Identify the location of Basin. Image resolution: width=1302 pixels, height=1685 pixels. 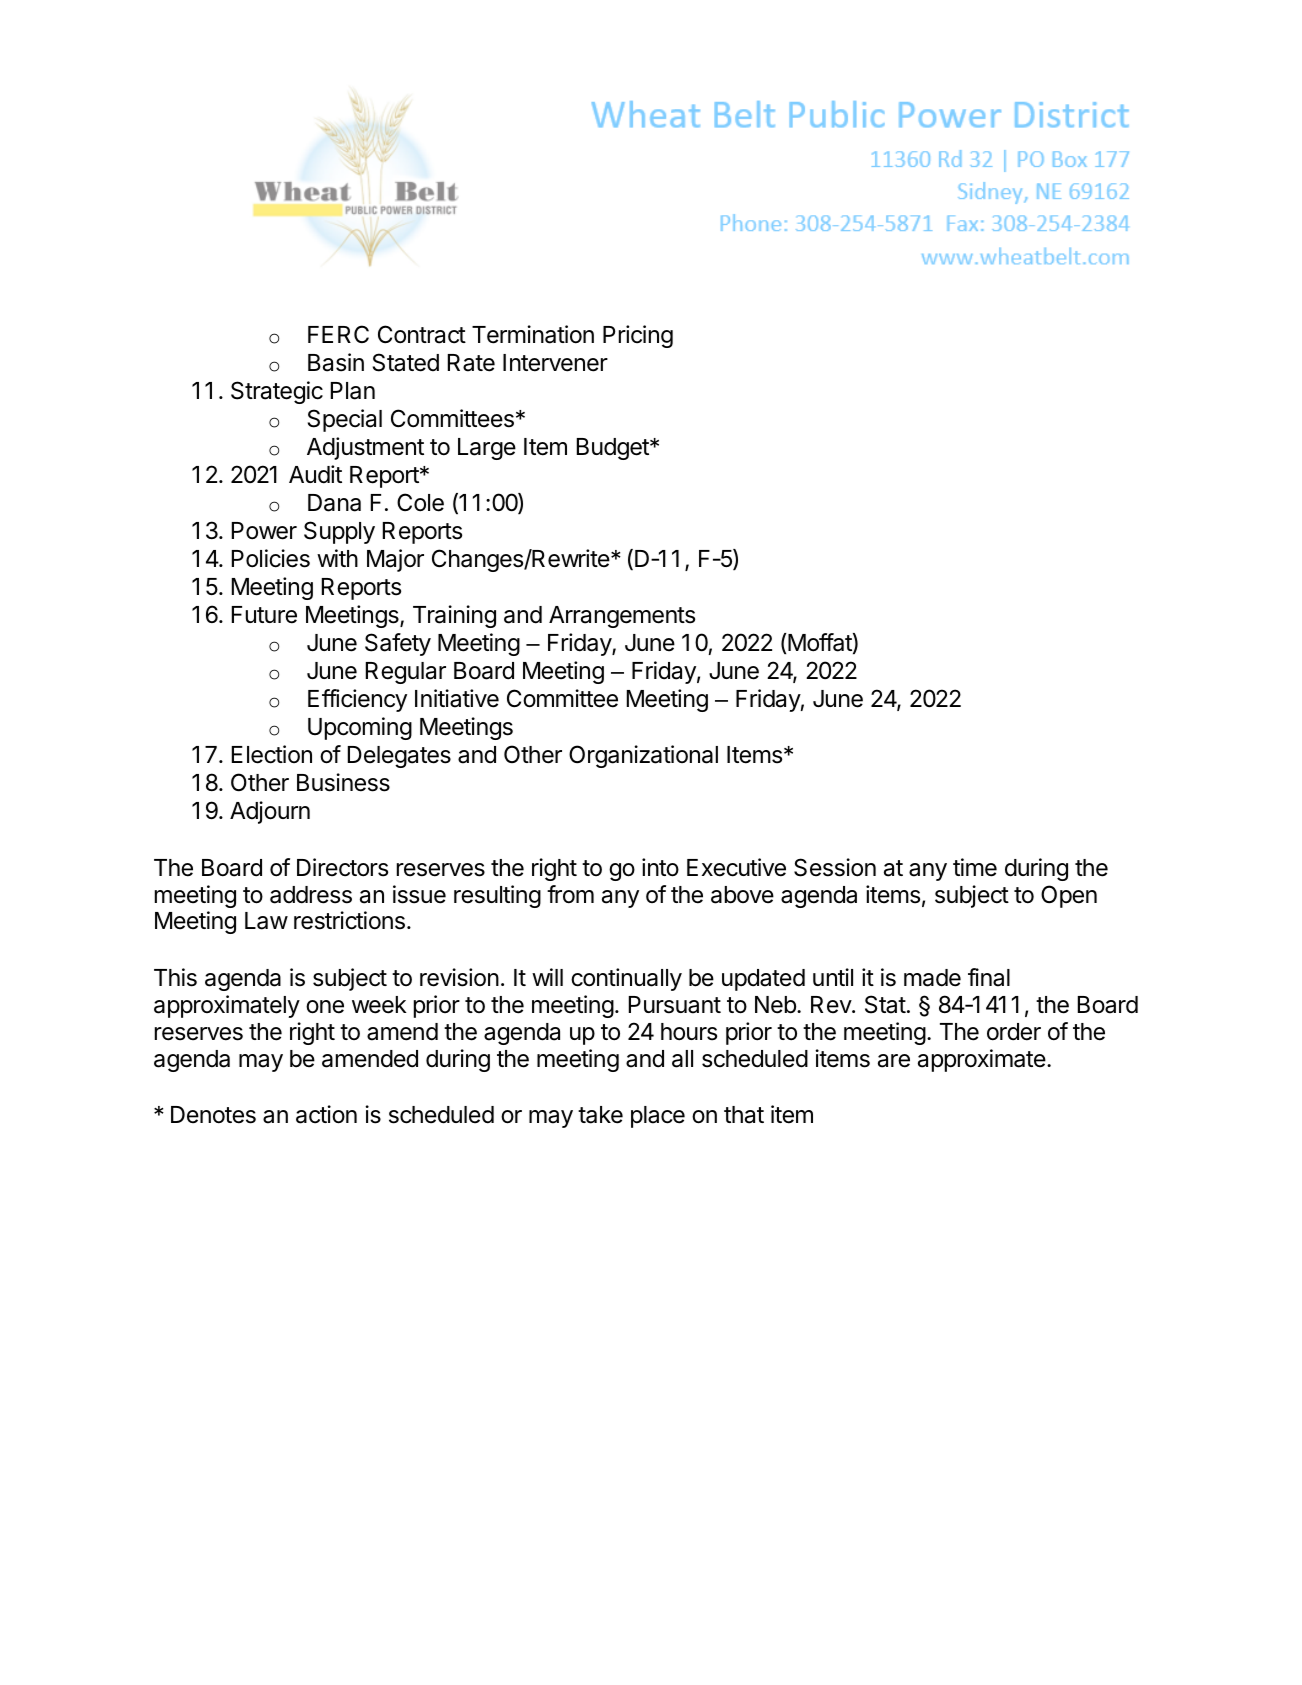
(336, 362).
